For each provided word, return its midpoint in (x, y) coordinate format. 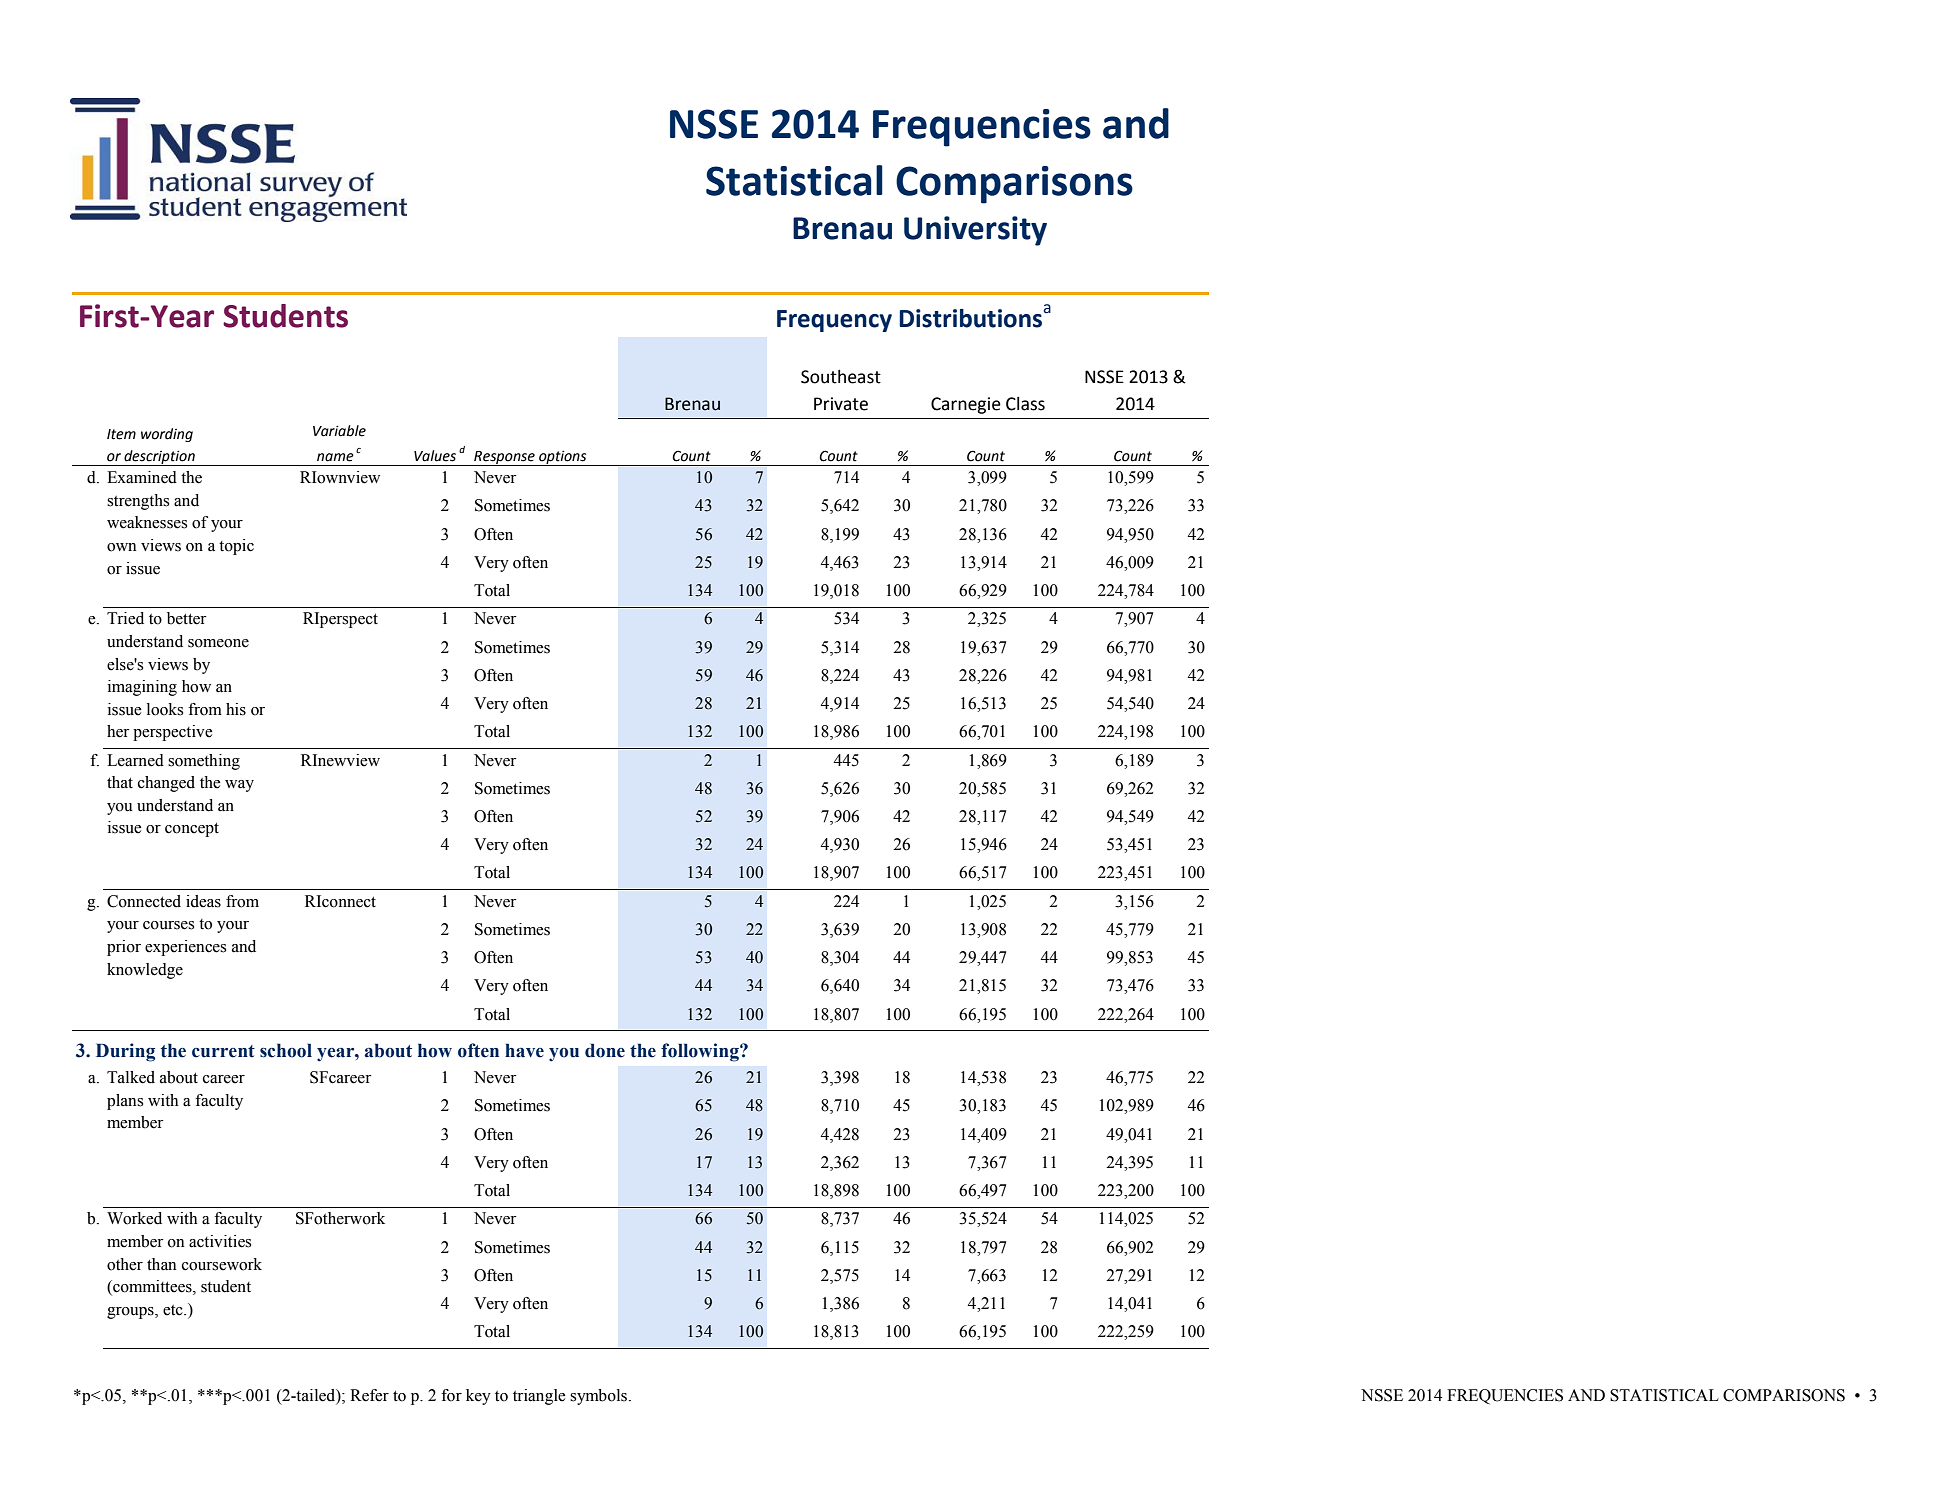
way (239, 786)
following (701, 1052)
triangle (539, 1397)
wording (167, 435)
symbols (600, 1397)
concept (192, 829)
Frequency (834, 321)
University (975, 231)
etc (174, 1310)
